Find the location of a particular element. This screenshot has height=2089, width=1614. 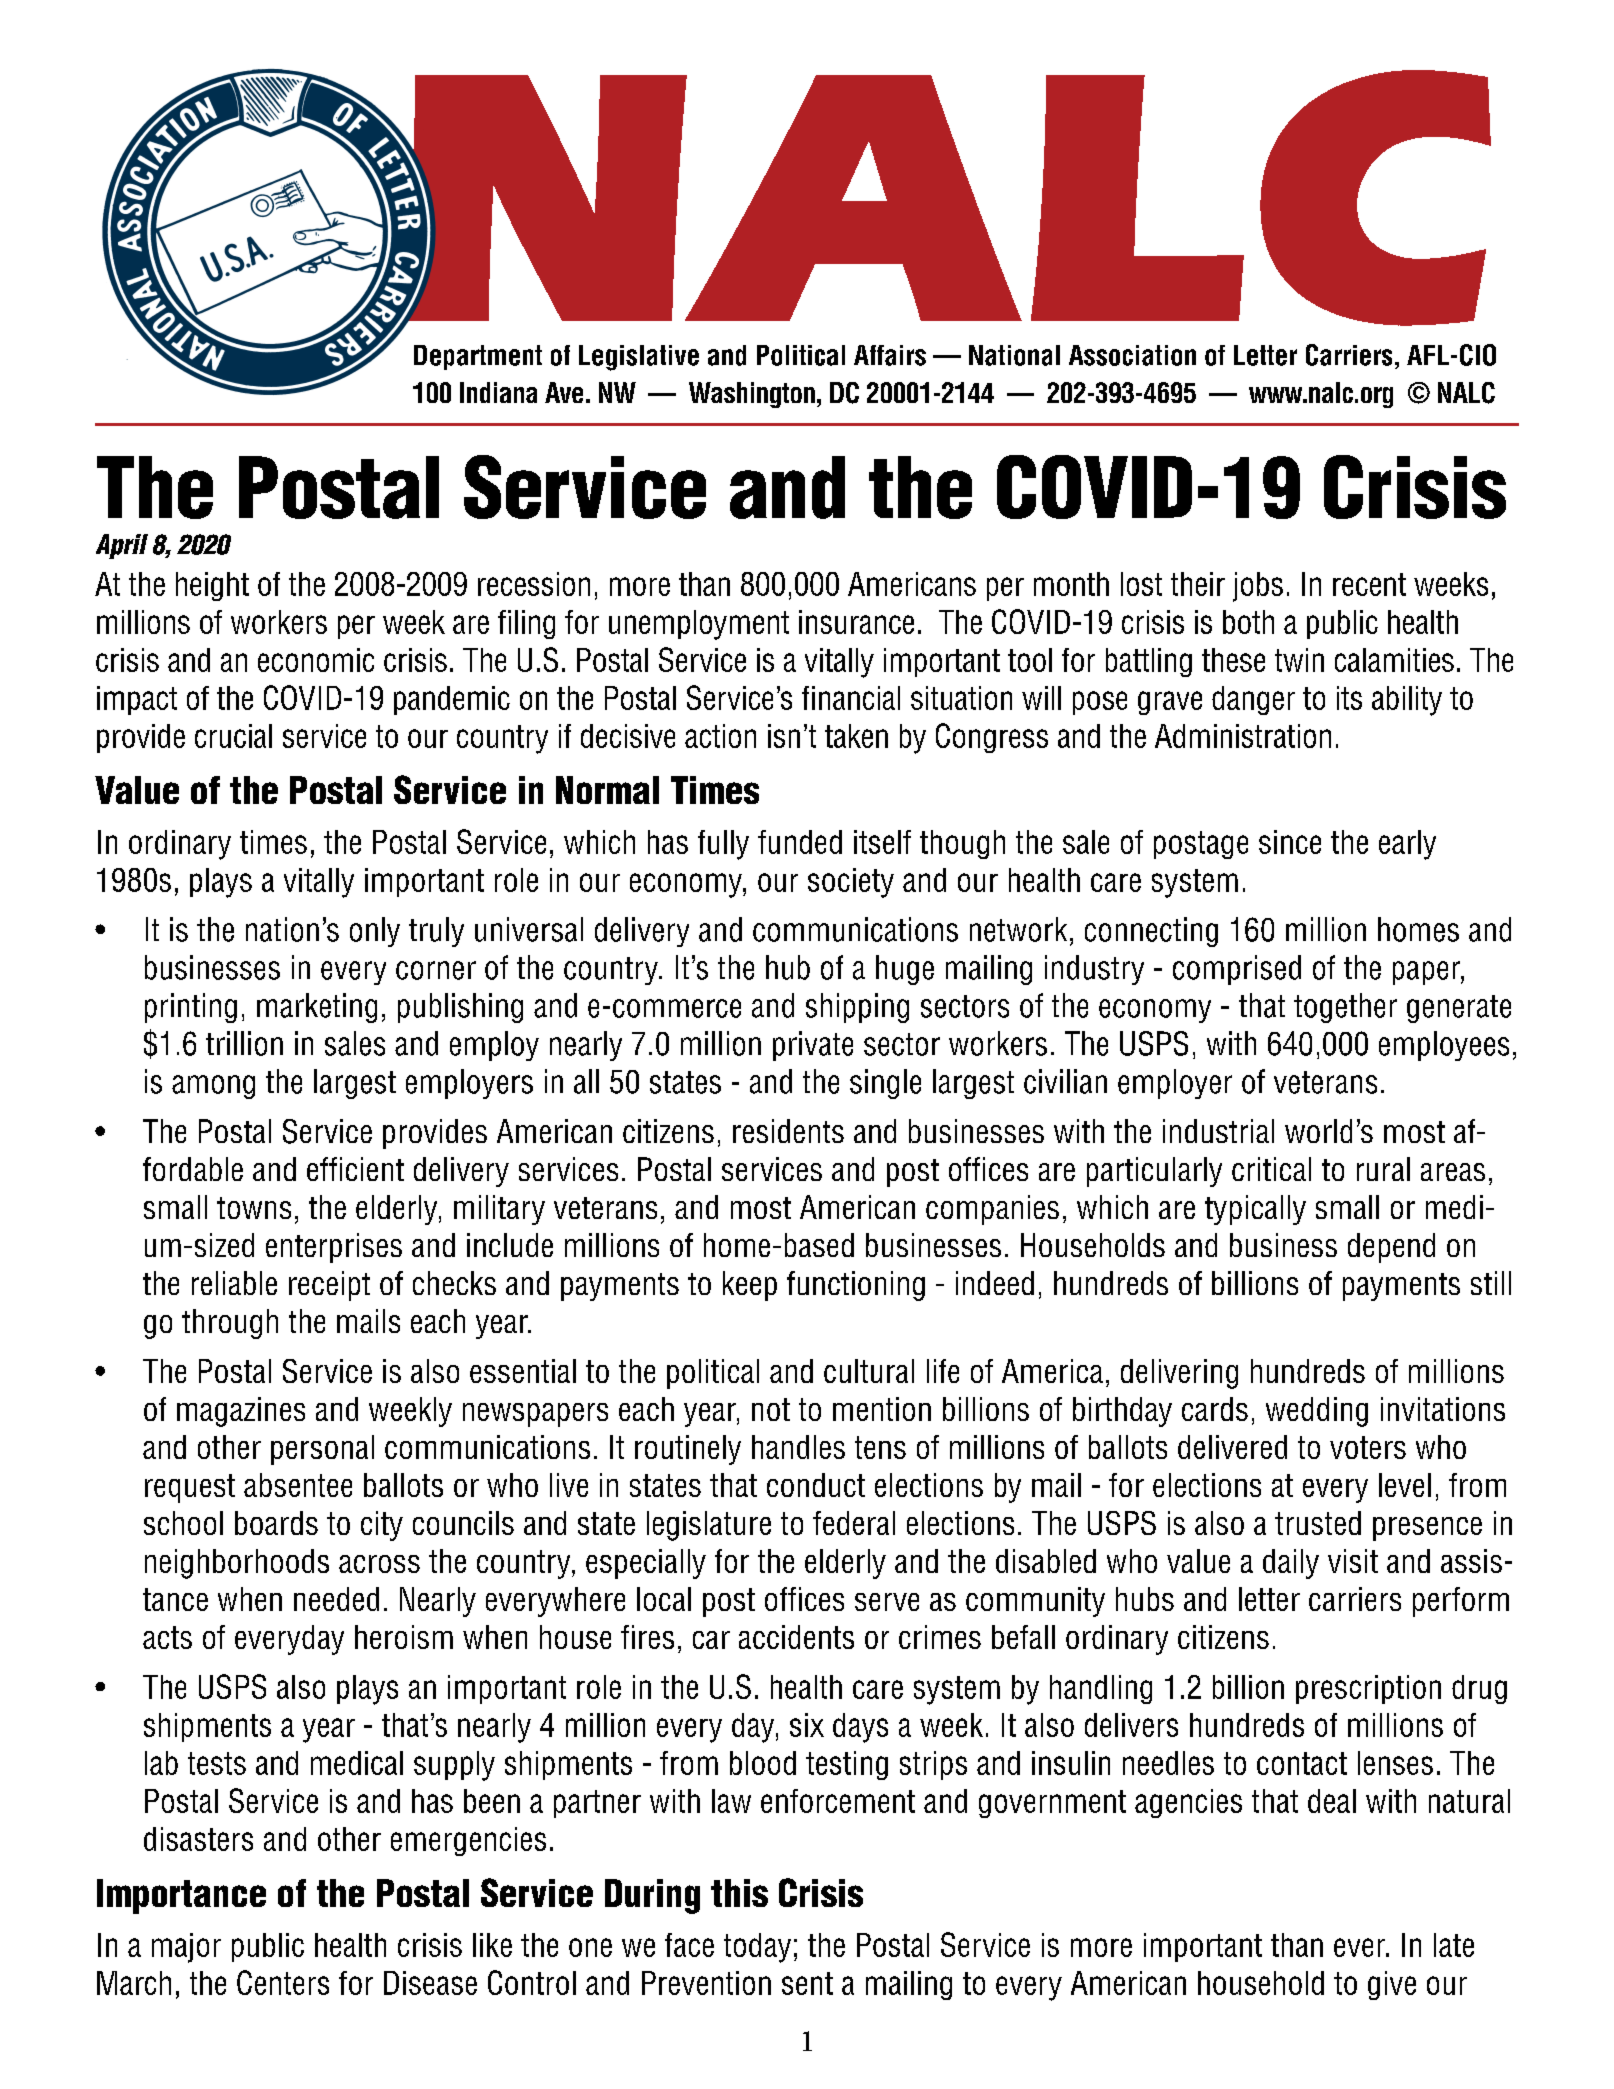

residents is located at coordinates (788, 1131).
